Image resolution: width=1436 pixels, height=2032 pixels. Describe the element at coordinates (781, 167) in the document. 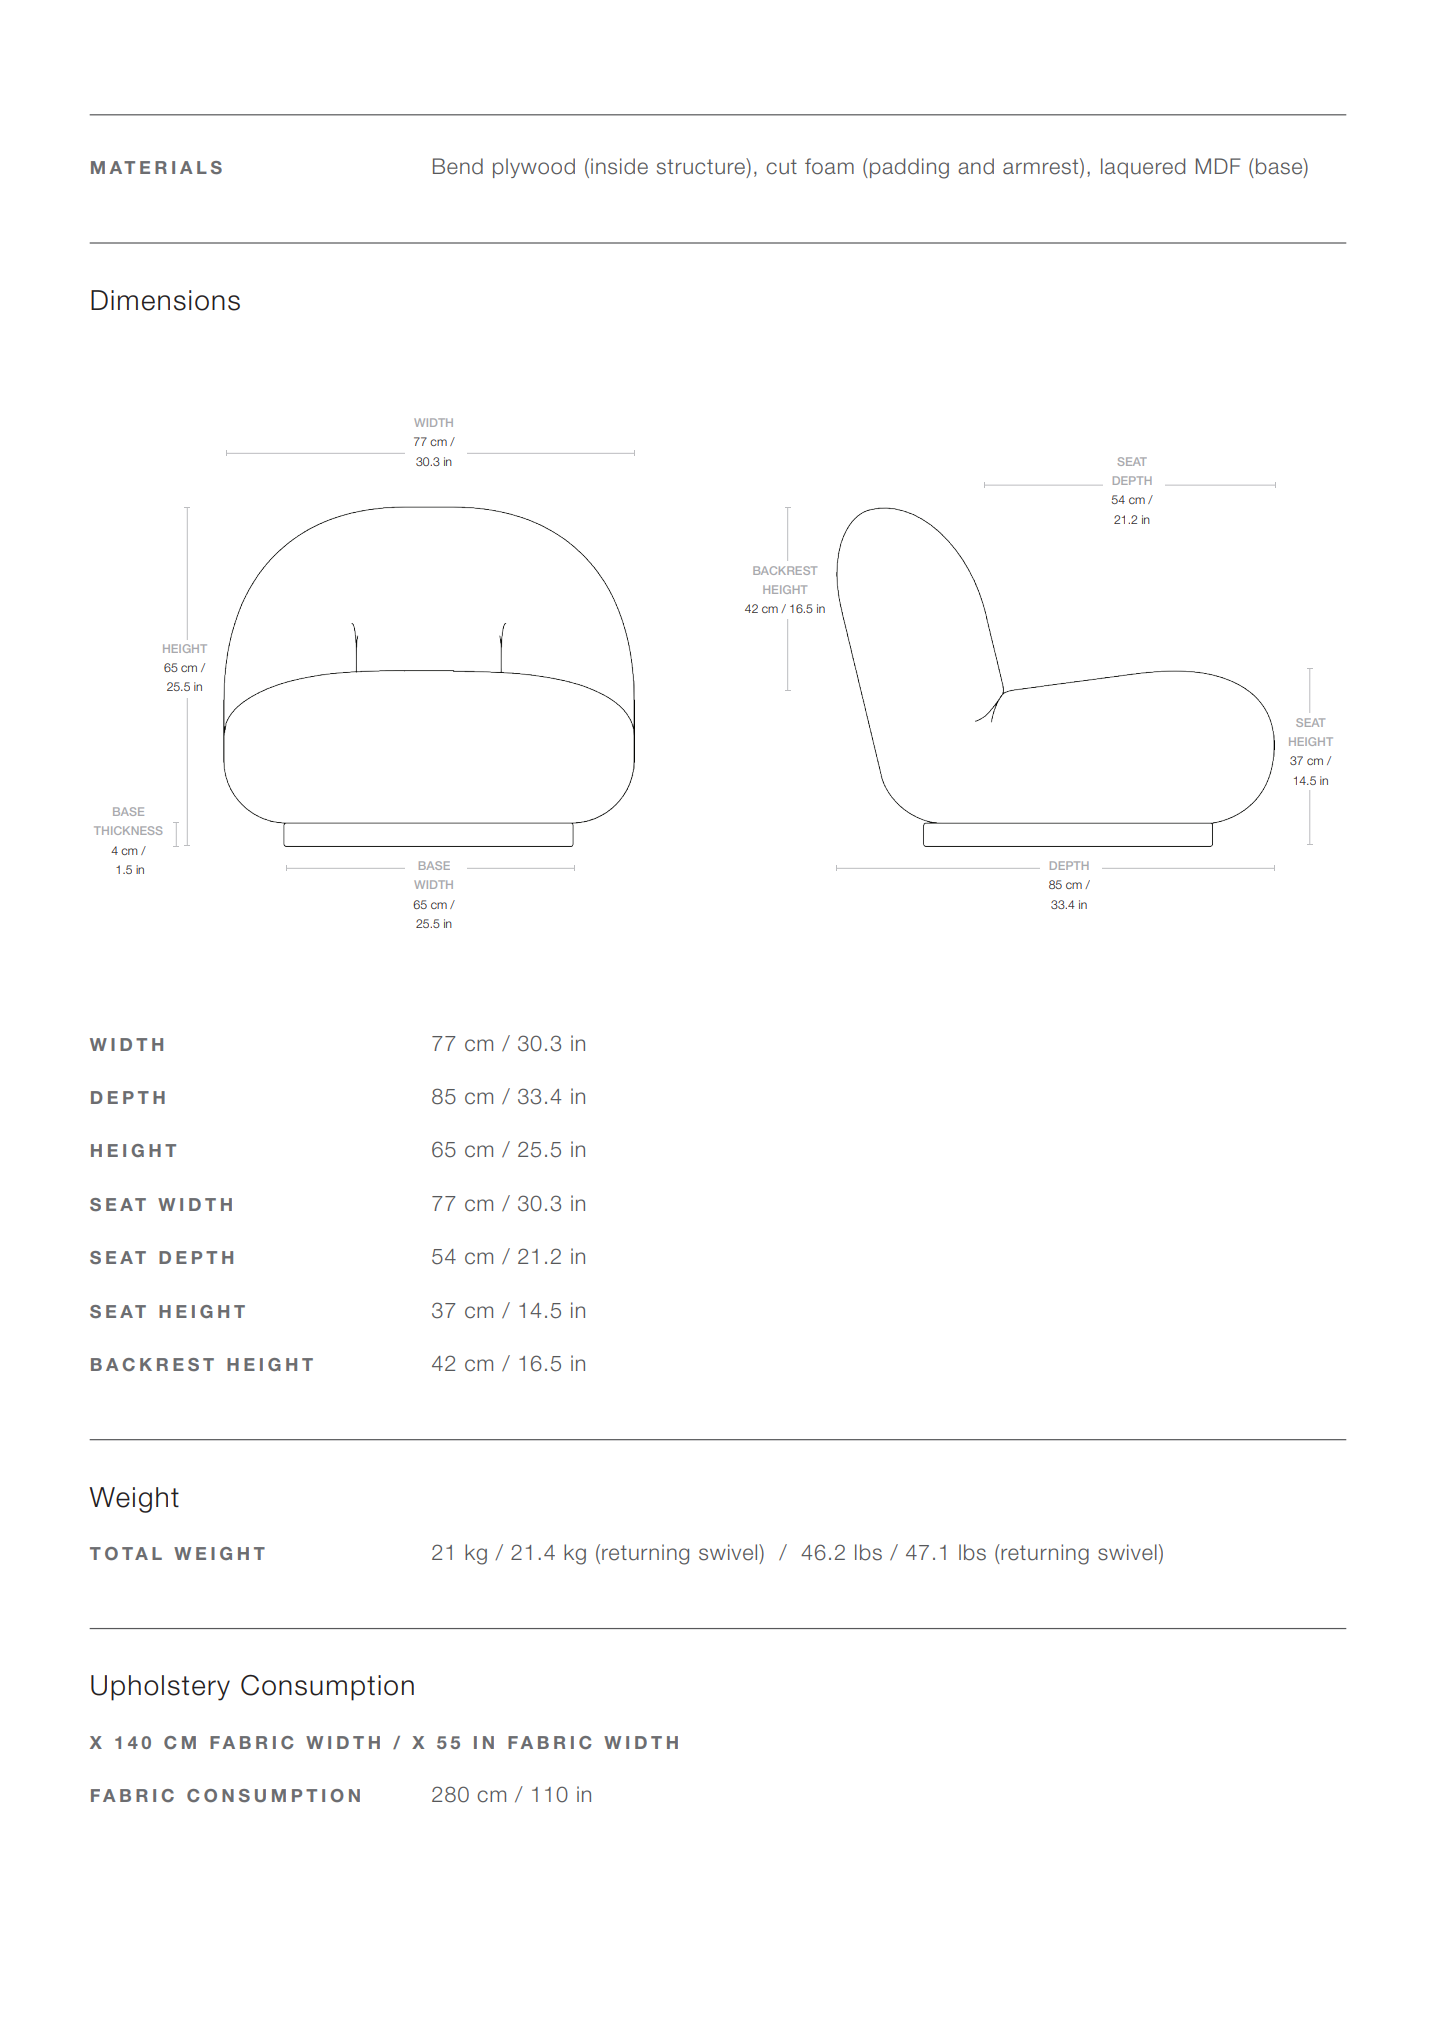

I see `cut` at that location.
